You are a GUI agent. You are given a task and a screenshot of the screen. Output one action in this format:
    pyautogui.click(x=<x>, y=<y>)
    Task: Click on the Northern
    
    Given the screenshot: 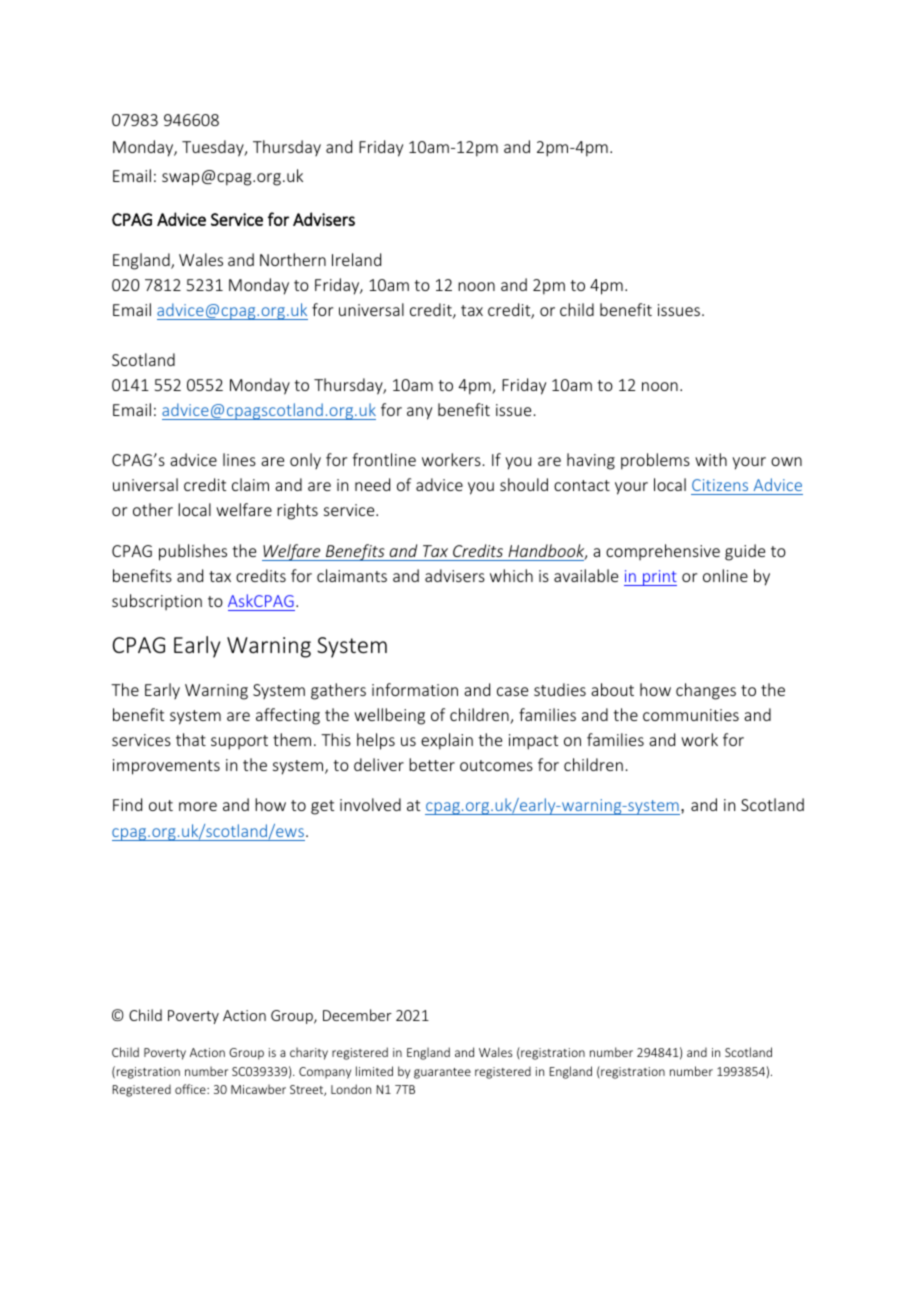 What is the action you would take?
    pyautogui.click(x=293, y=259)
